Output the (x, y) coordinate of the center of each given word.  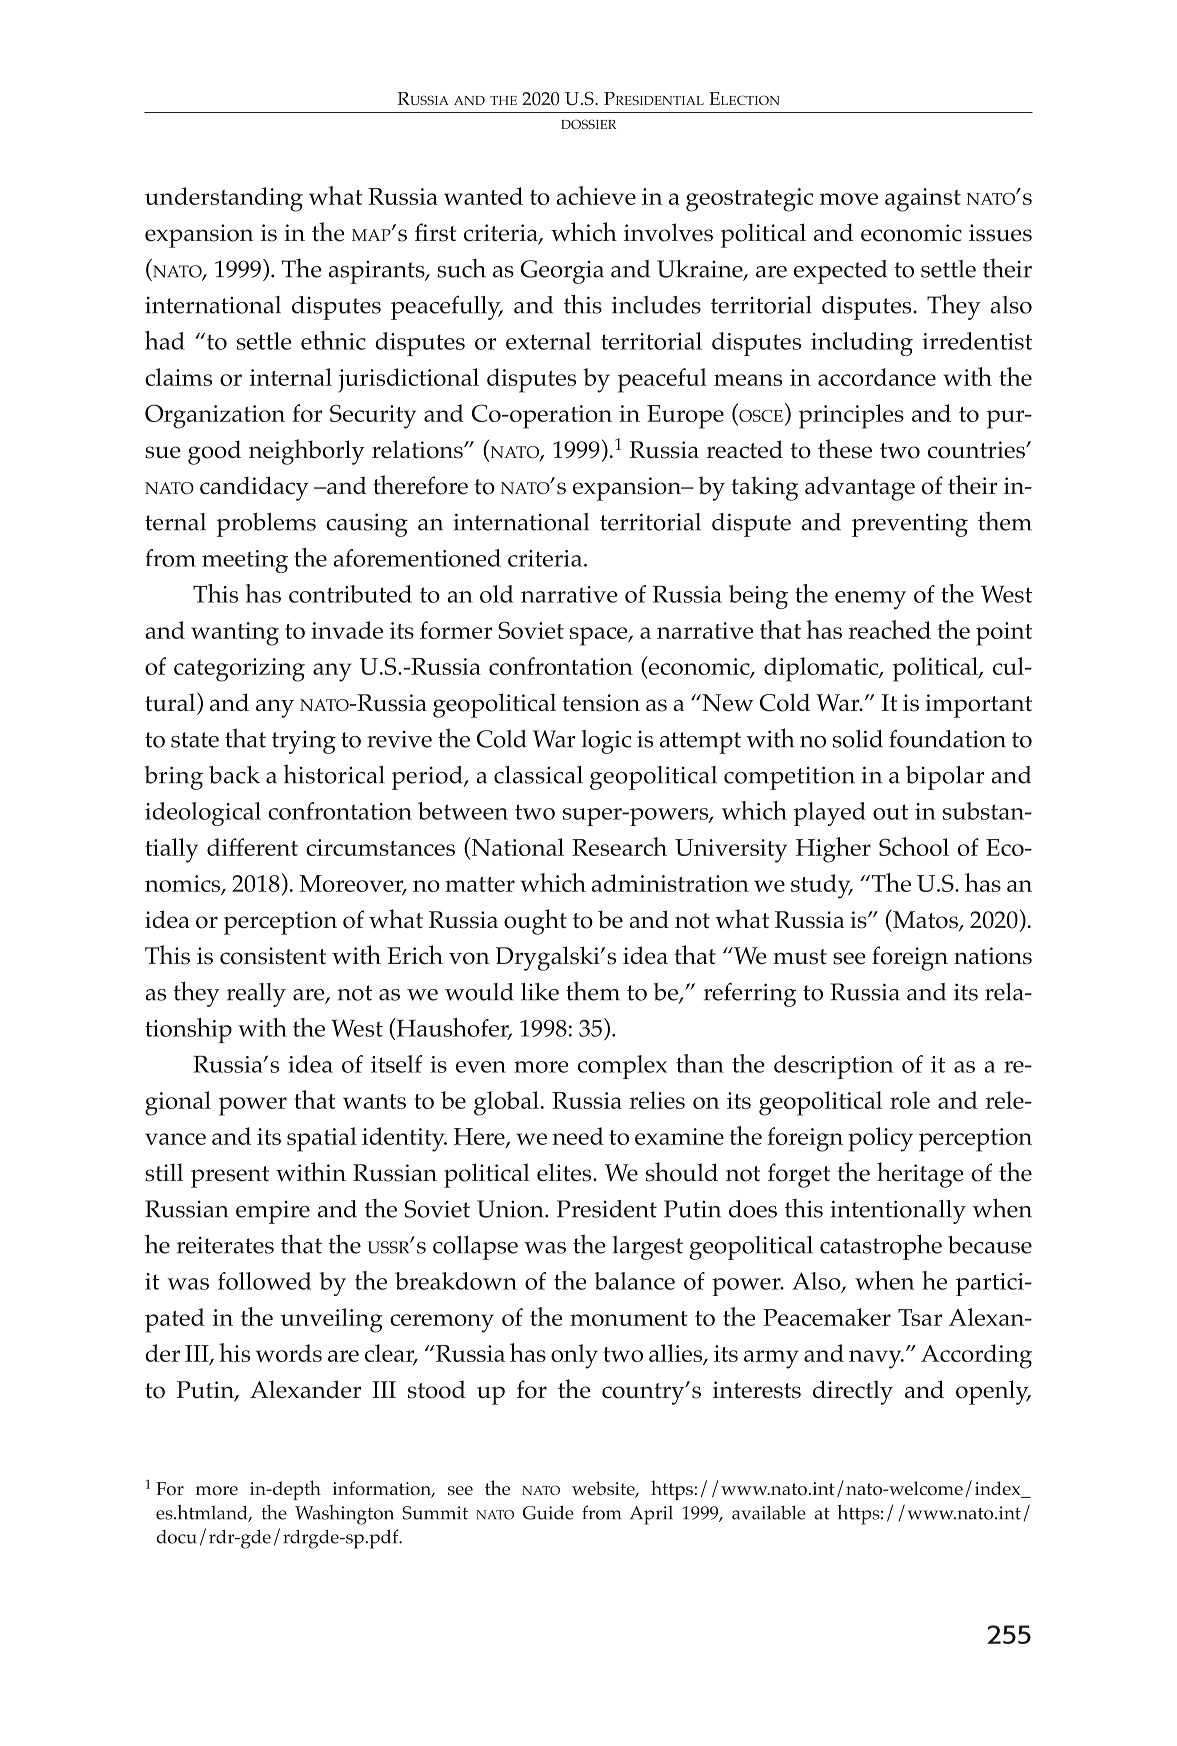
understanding (224, 199)
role (910, 1100)
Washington (344, 1515)
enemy (870, 600)
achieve (596, 195)
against (923, 200)
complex (622, 1067)
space (600, 636)
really (256, 995)
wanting (235, 634)
